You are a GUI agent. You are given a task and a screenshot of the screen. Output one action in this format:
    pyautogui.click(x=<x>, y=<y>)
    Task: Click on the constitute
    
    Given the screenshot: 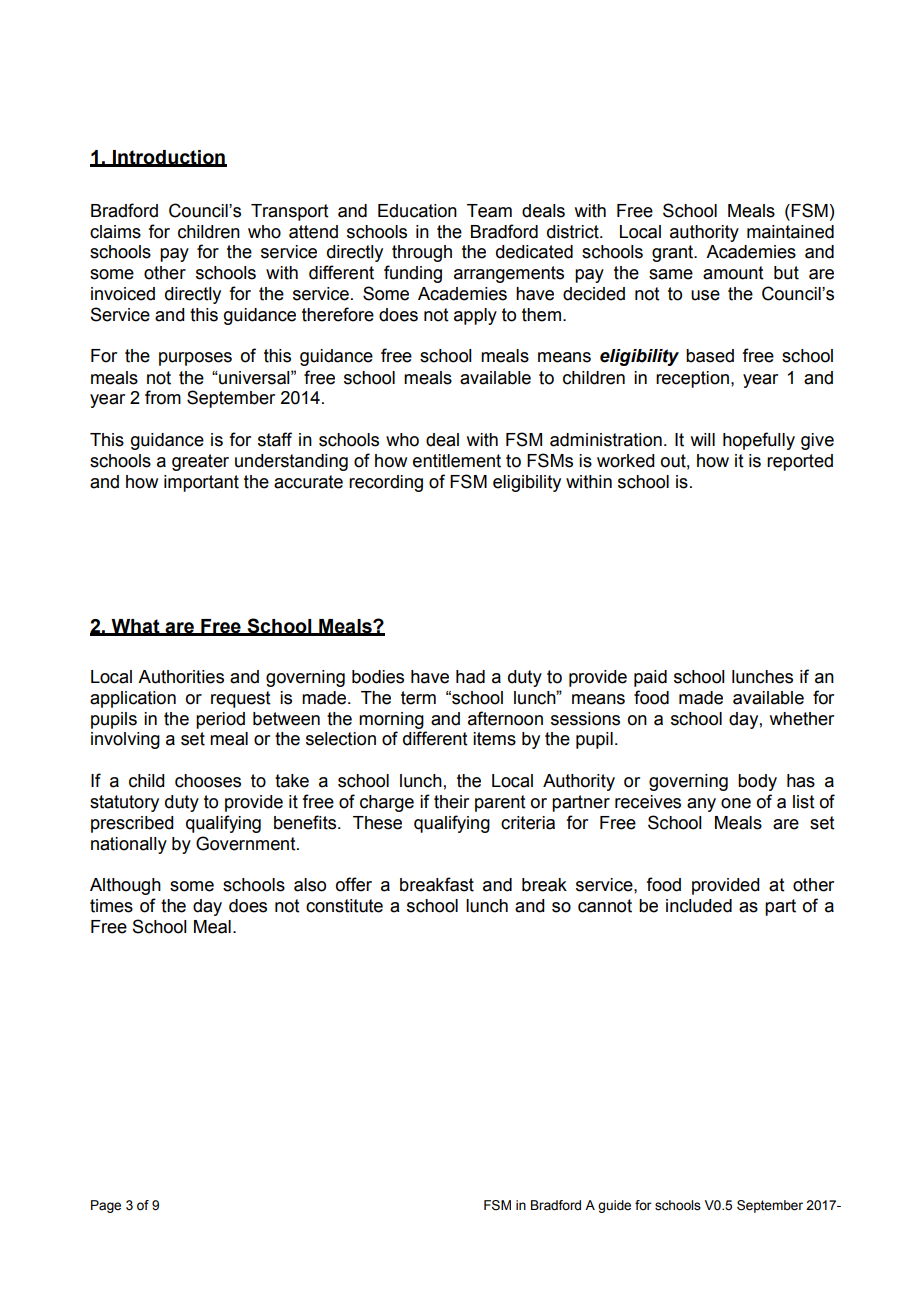 What is the action you would take?
    pyautogui.click(x=344, y=906)
